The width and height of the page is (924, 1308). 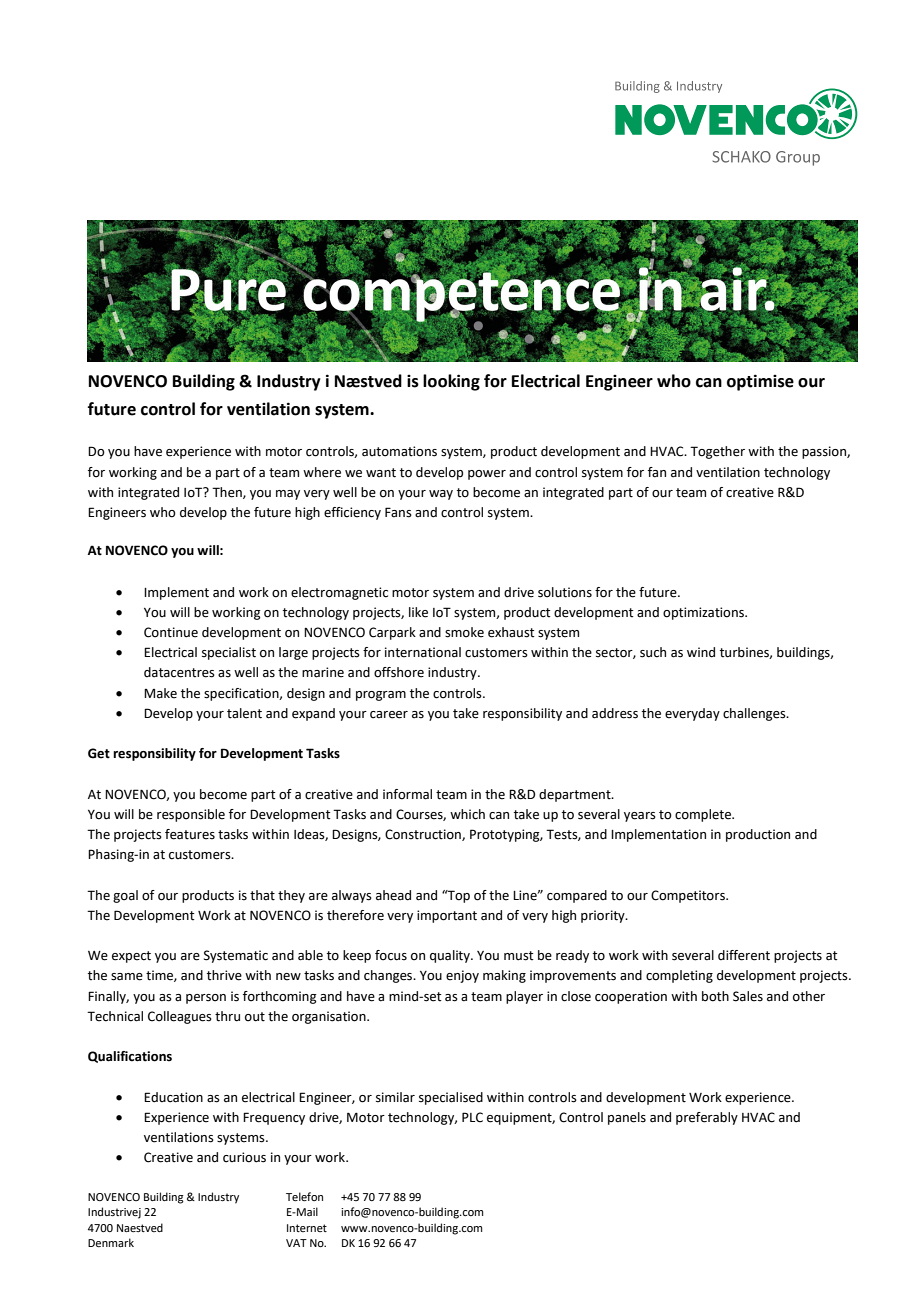 I want to click on quality, so click(x=451, y=956).
